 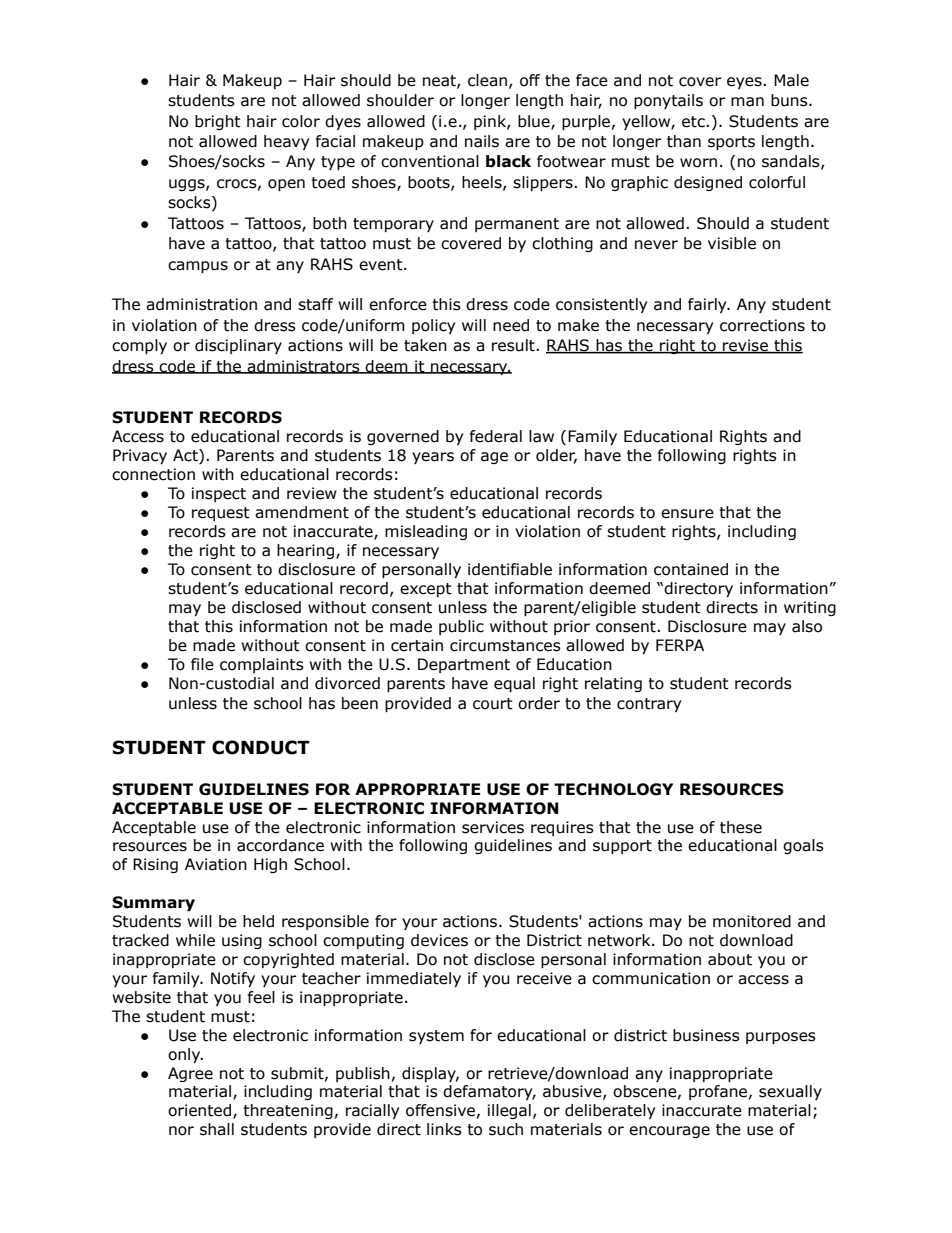 I want to click on file, so click(x=202, y=664).
